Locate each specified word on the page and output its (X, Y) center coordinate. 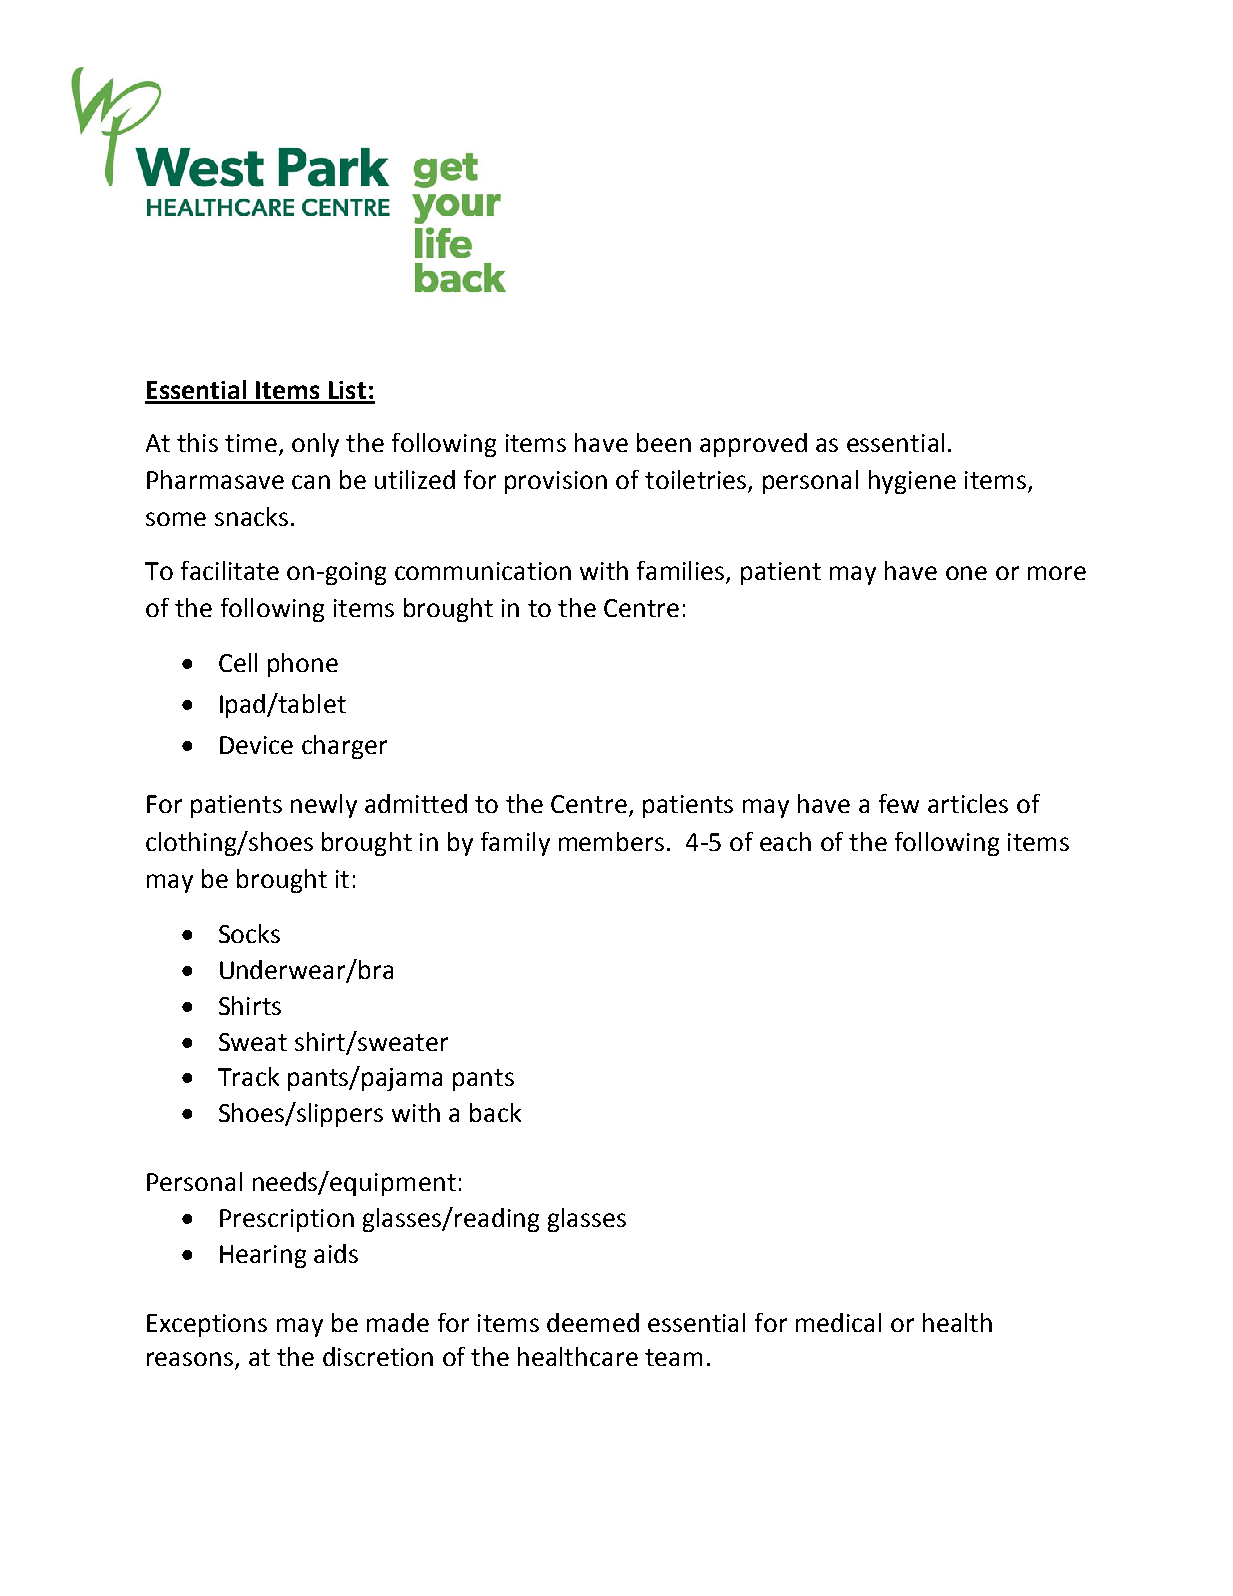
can (311, 482)
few (899, 803)
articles (968, 803)
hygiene (912, 482)
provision (556, 482)
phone (303, 665)
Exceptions (207, 1325)
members (611, 841)
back (495, 1112)
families (680, 570)
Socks (249, 933)
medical (838, 1322)
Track (248, 1076)
